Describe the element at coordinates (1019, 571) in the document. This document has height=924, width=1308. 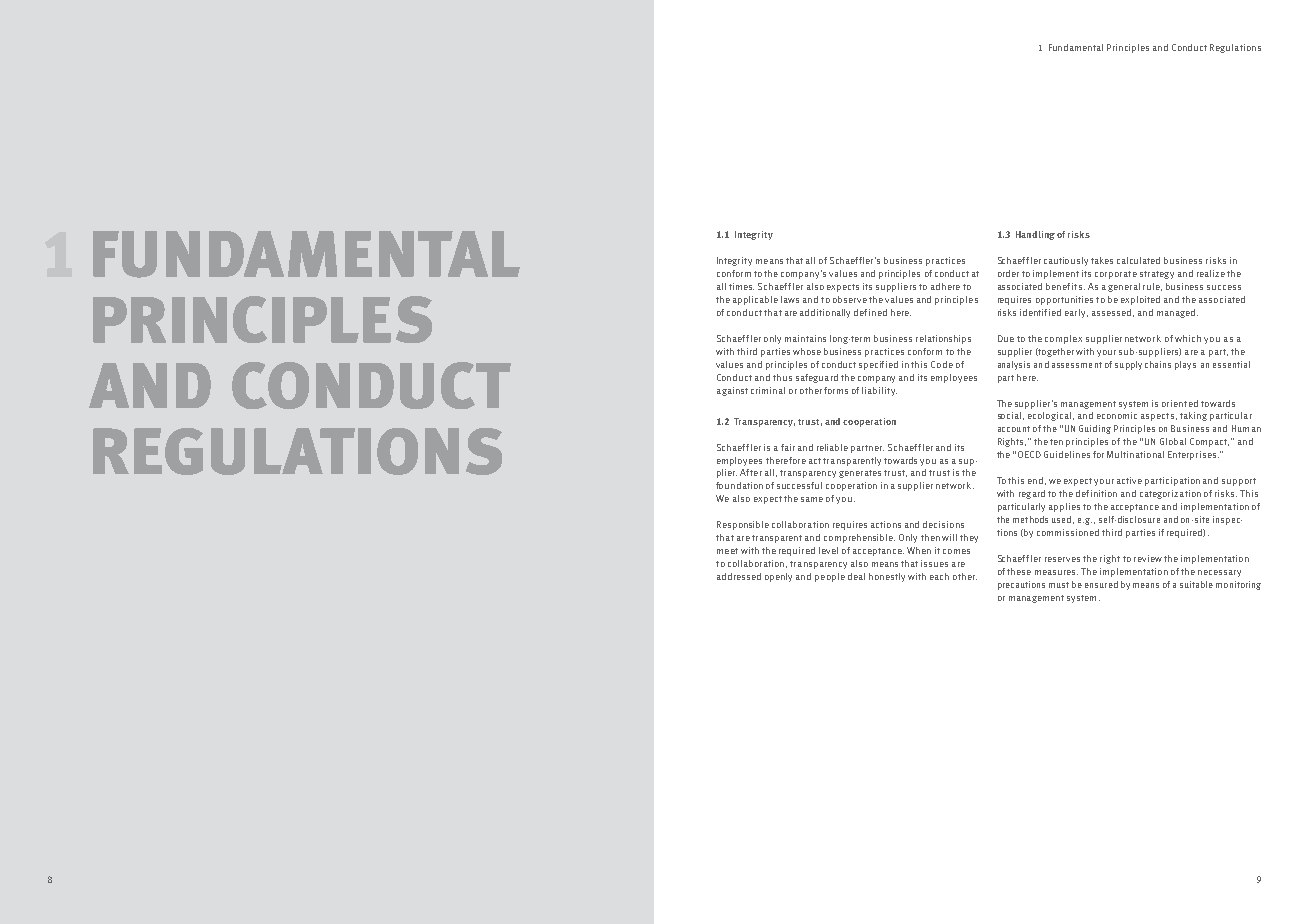
I see `these` at that location.
